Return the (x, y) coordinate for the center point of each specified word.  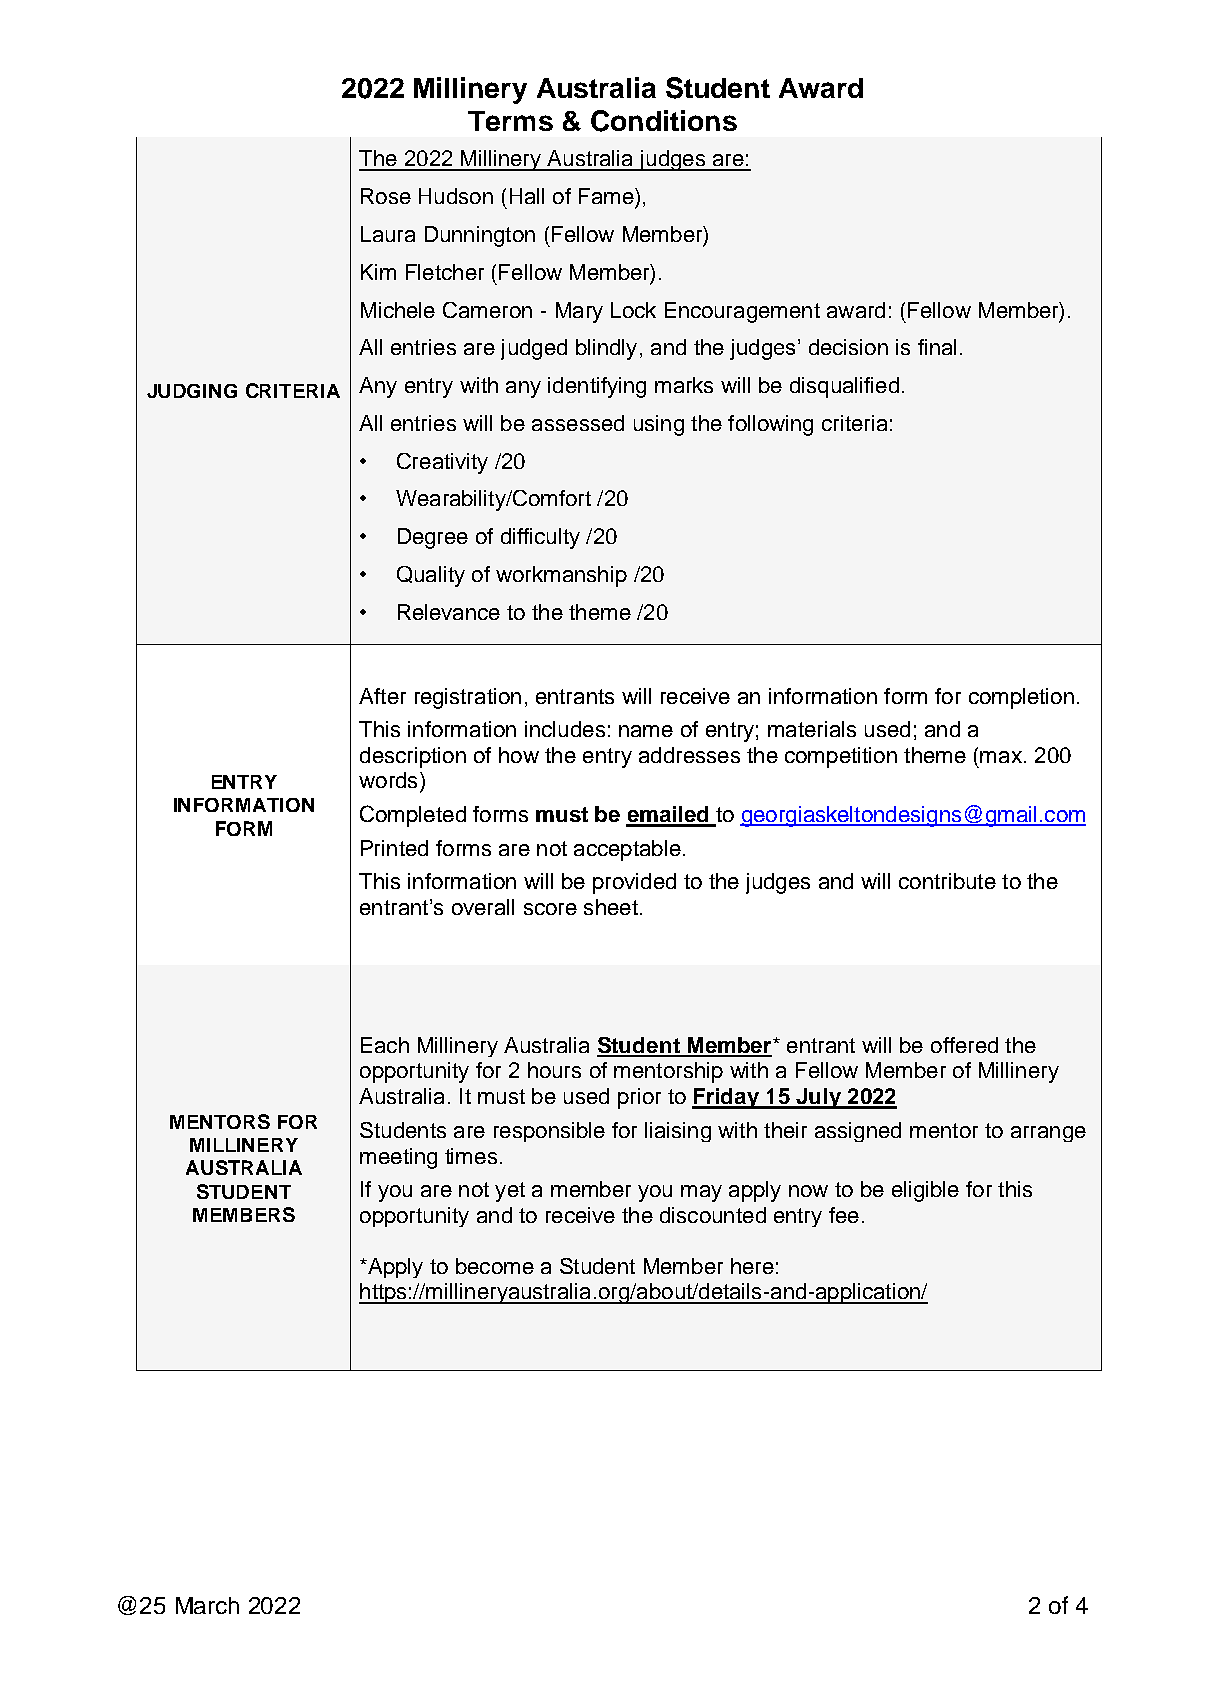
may (701, 1193)
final (937, 347)
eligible (925, 1191)
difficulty (540, 538)
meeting (398, 1158)
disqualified (844, 387)
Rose (386, 196)
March (207, 1605)
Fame (607, 196)
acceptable (627, 850)
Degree (433, 538)
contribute (947, 881)
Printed (394, 848)
